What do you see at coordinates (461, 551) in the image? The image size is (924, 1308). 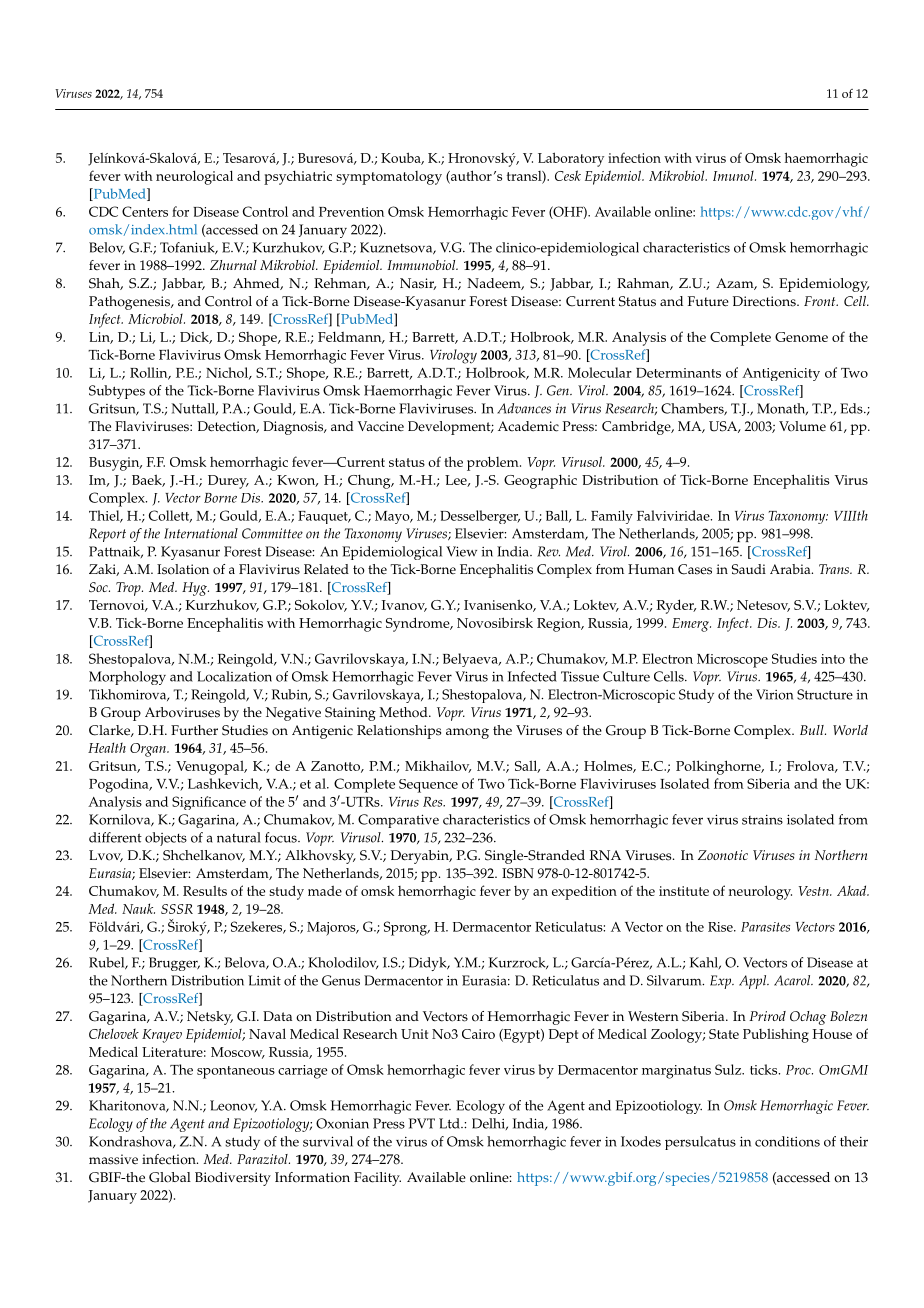 I see `View` at bounding box center [461, 551].
